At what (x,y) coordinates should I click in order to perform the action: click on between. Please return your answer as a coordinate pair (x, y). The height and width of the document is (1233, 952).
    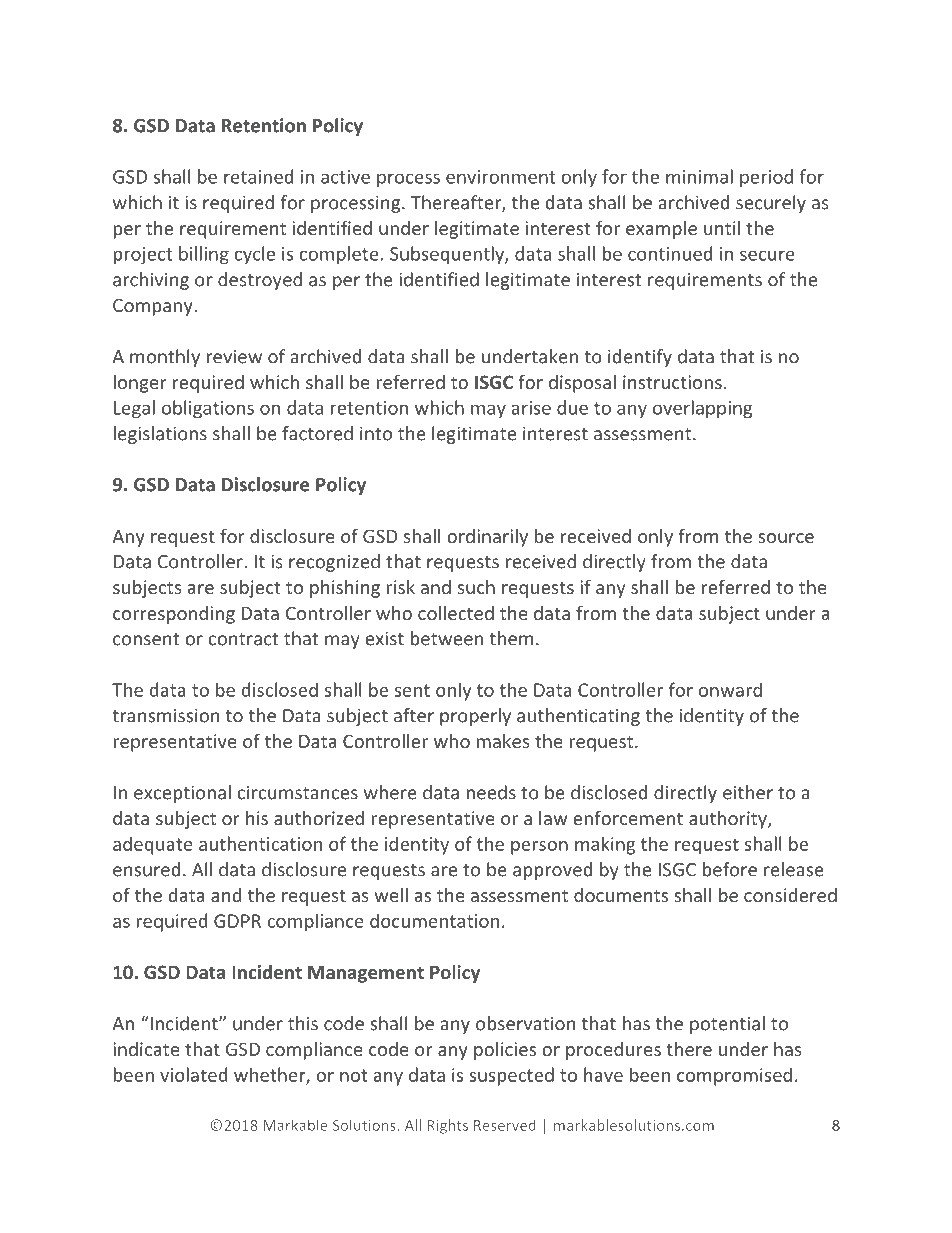
    Looking at the image, I should click on (447, 638).
